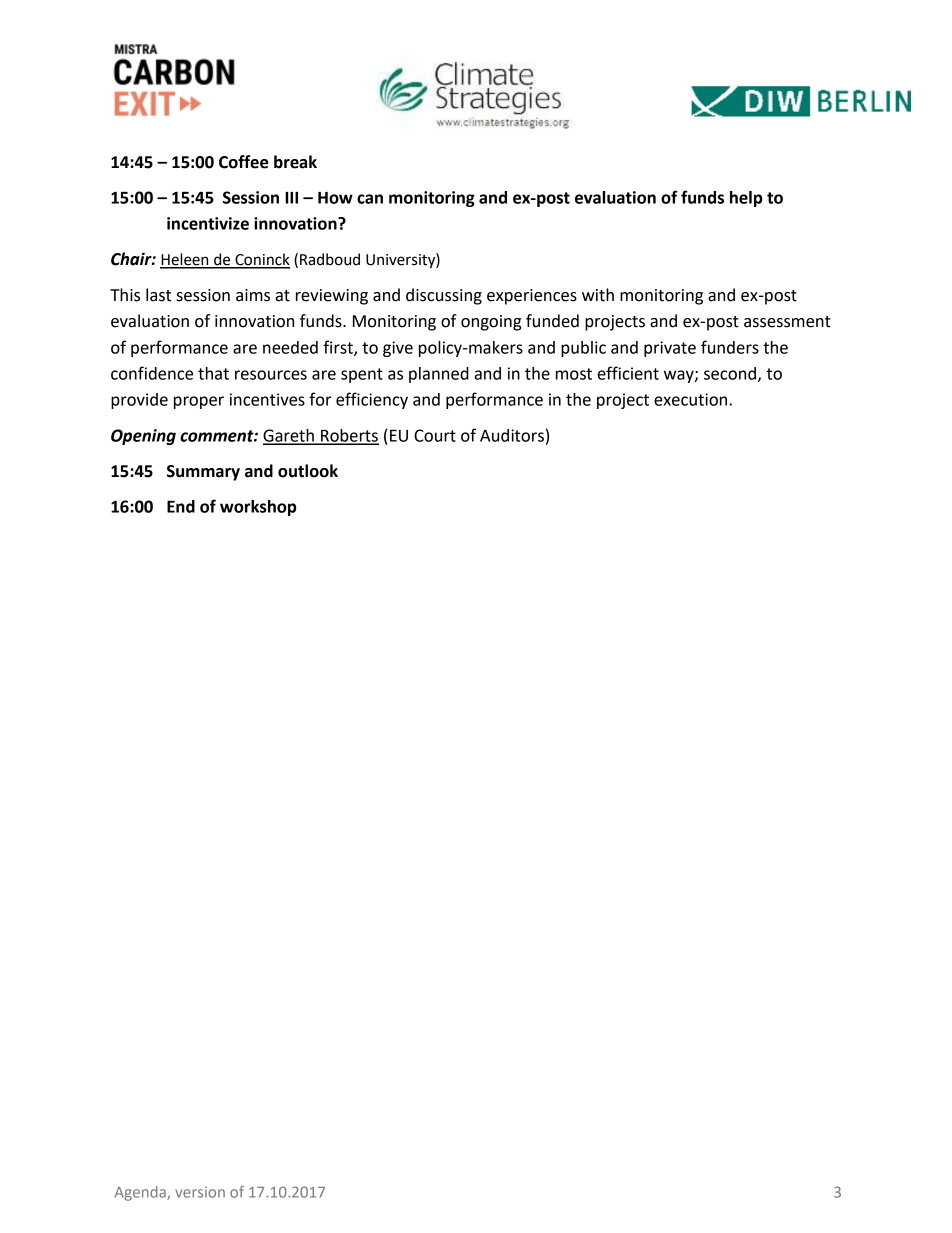 This document has width=952, height=1233. I want to click on second, so click(730, 373).
